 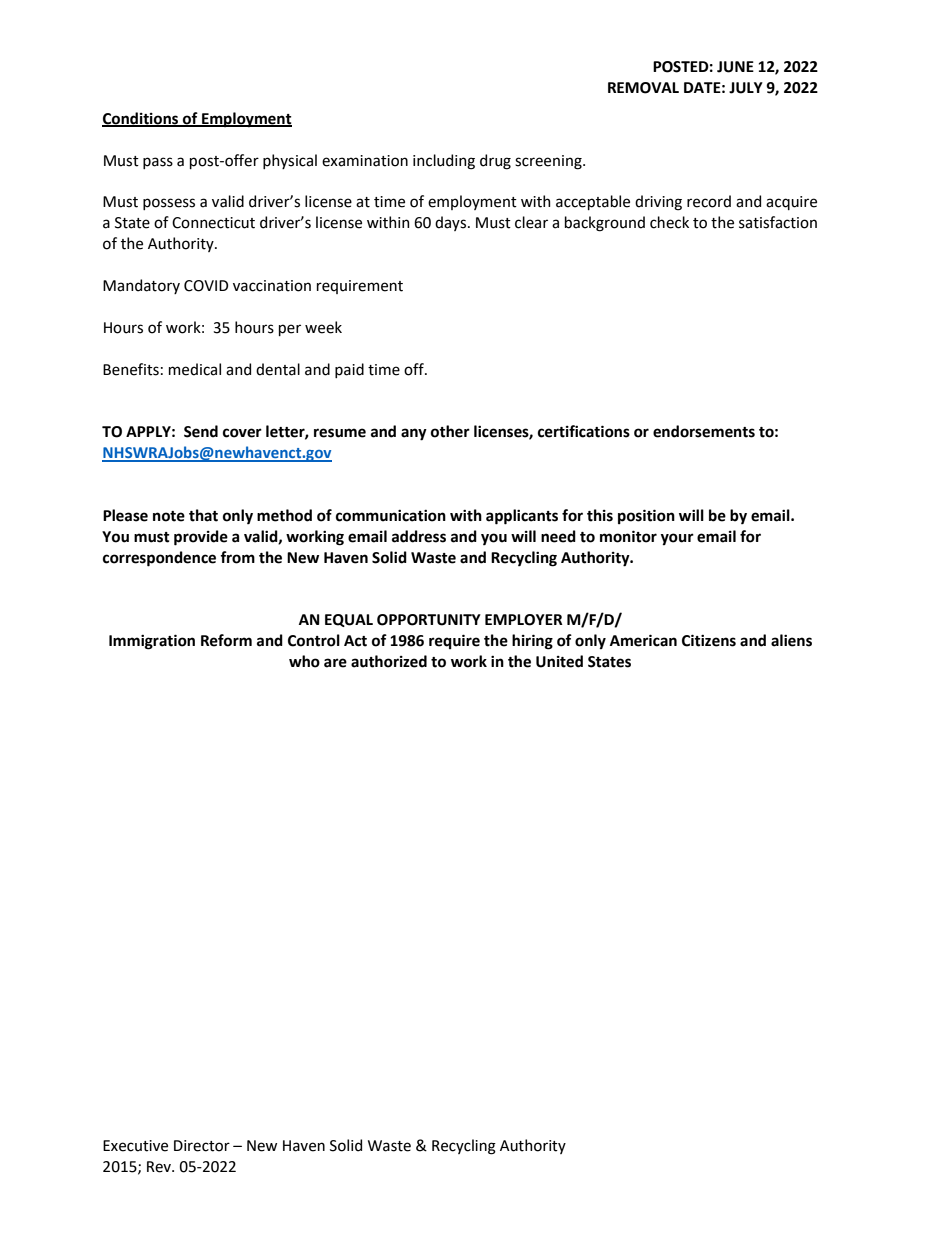 I want to click on Reform, so click(x=226, y=640).
